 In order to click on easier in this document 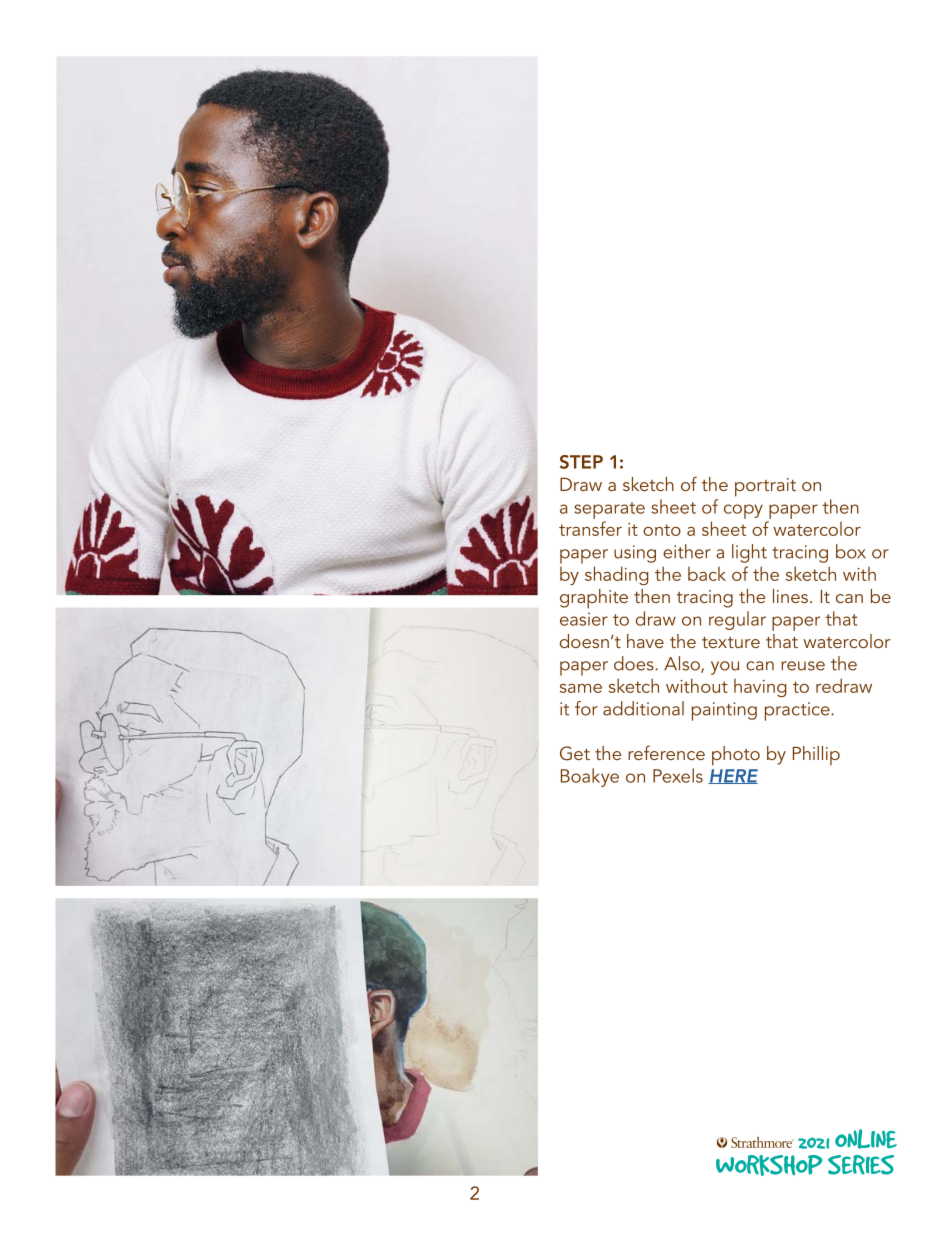, I will do `click(584, 619)`.
